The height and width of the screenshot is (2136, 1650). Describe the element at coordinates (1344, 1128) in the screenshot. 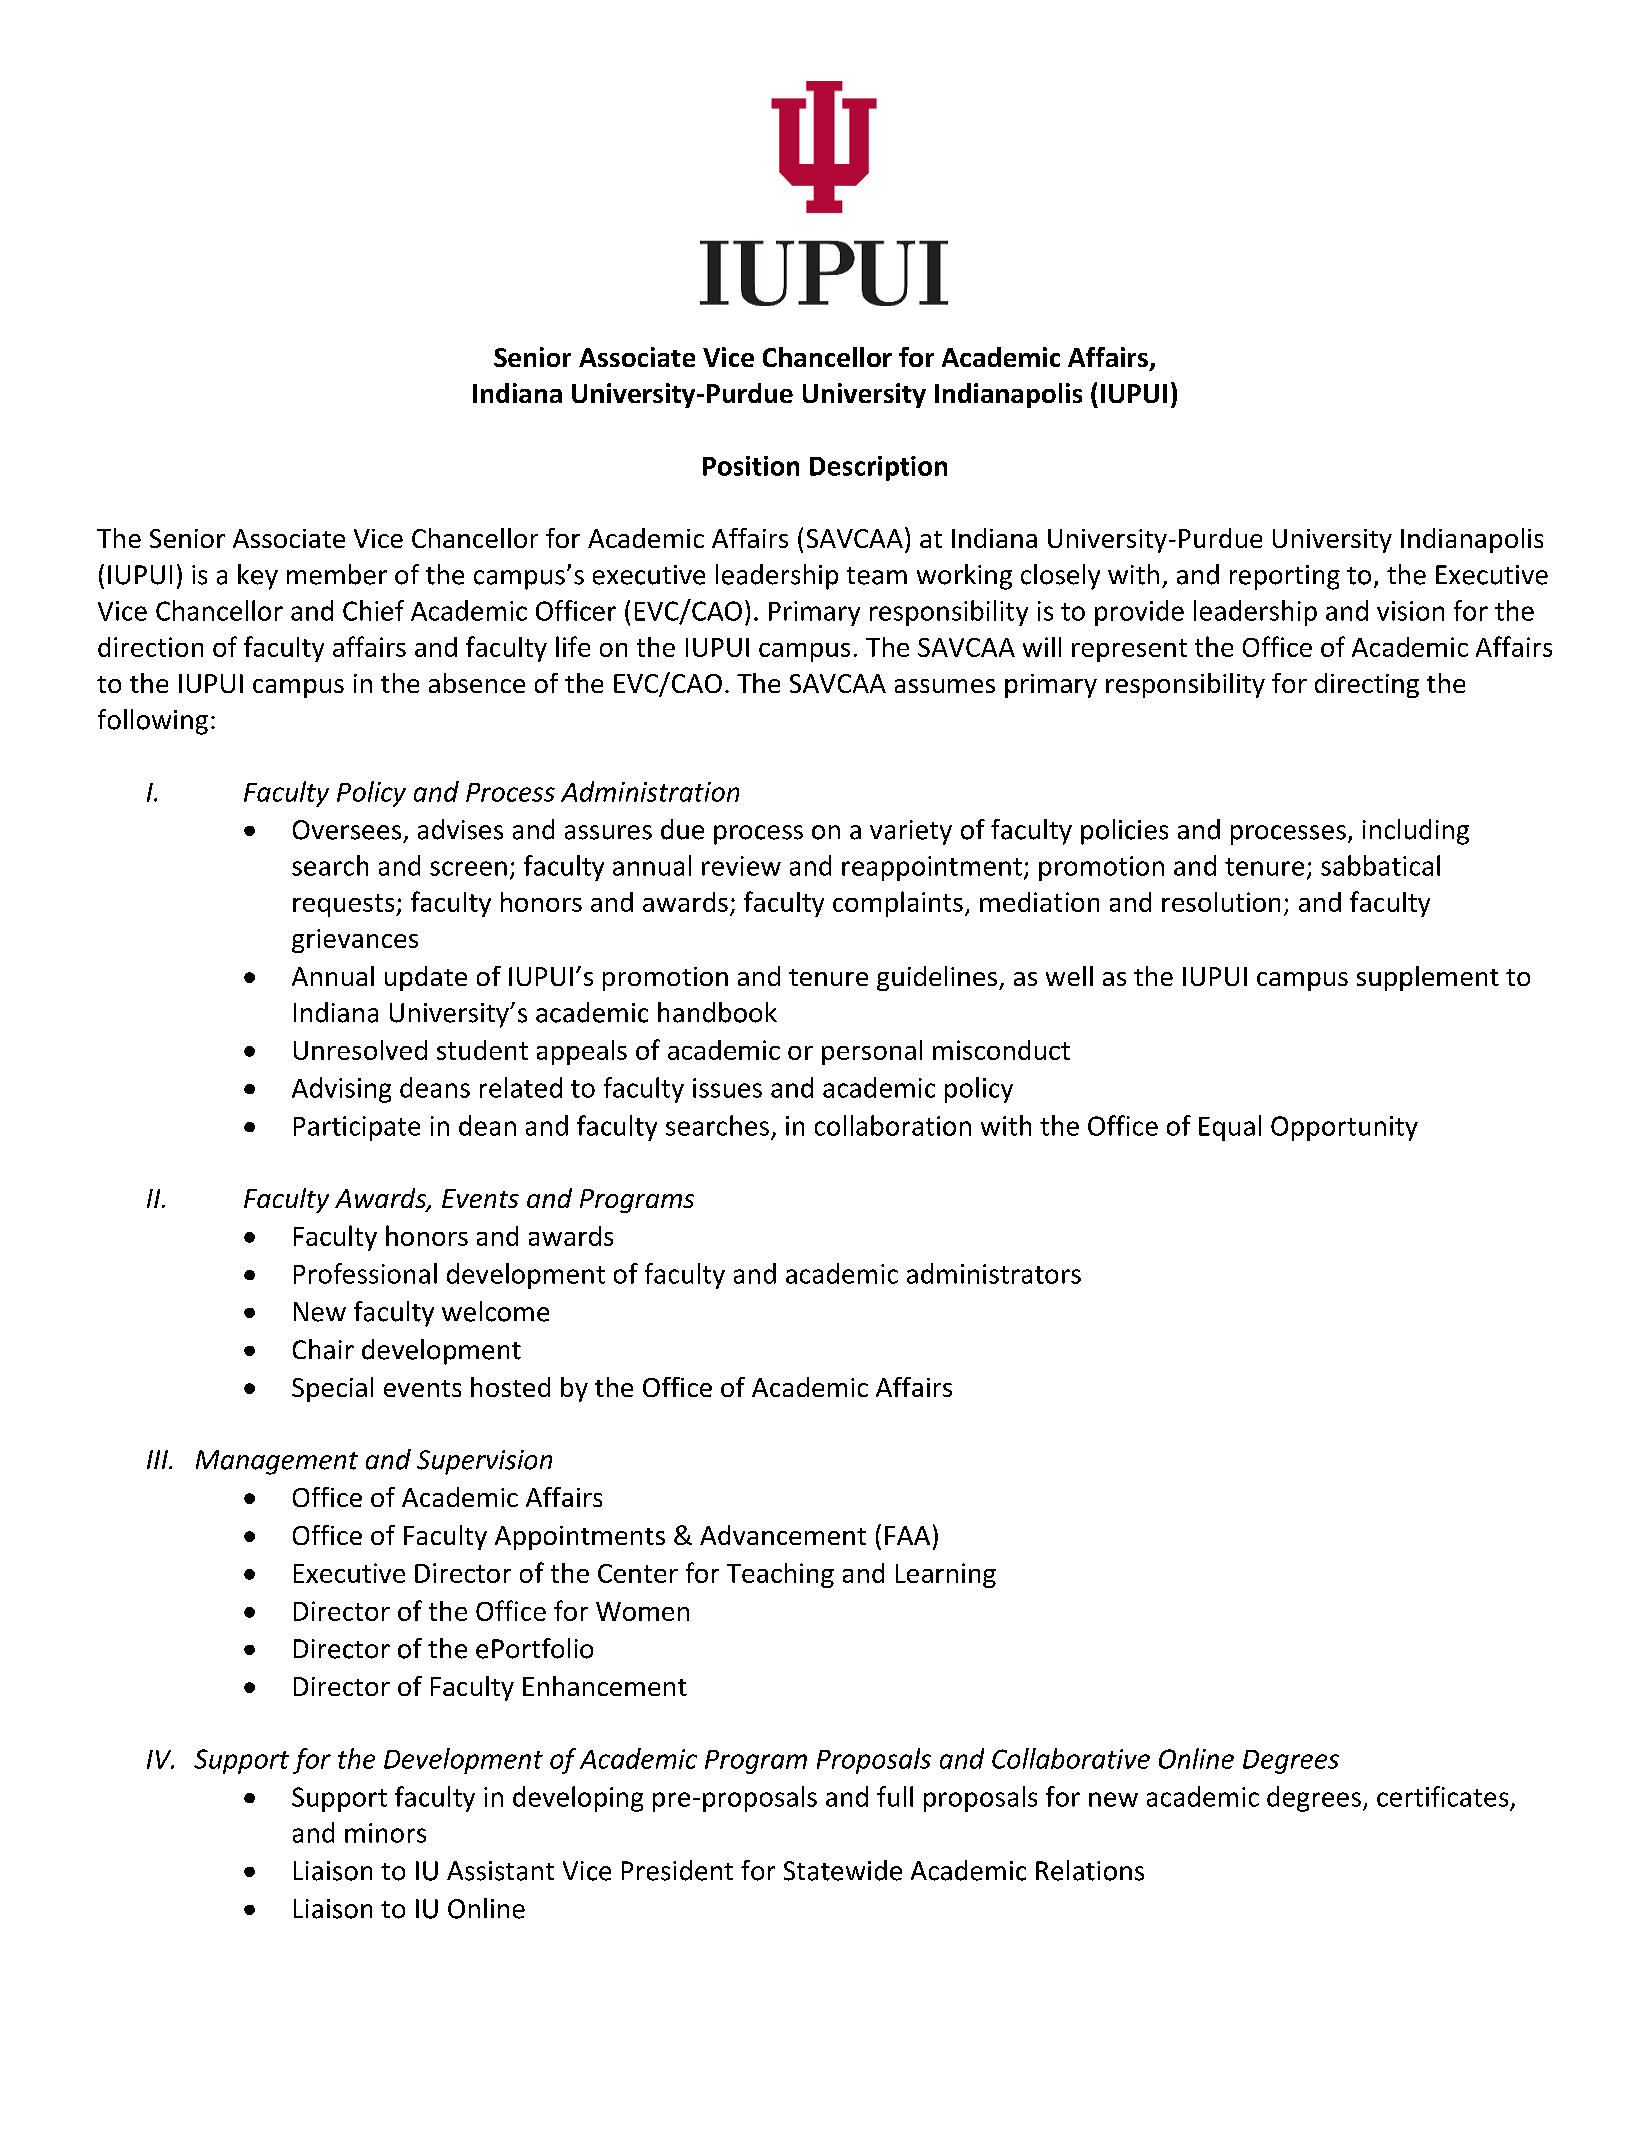

I see `Opportunity` at that location.
